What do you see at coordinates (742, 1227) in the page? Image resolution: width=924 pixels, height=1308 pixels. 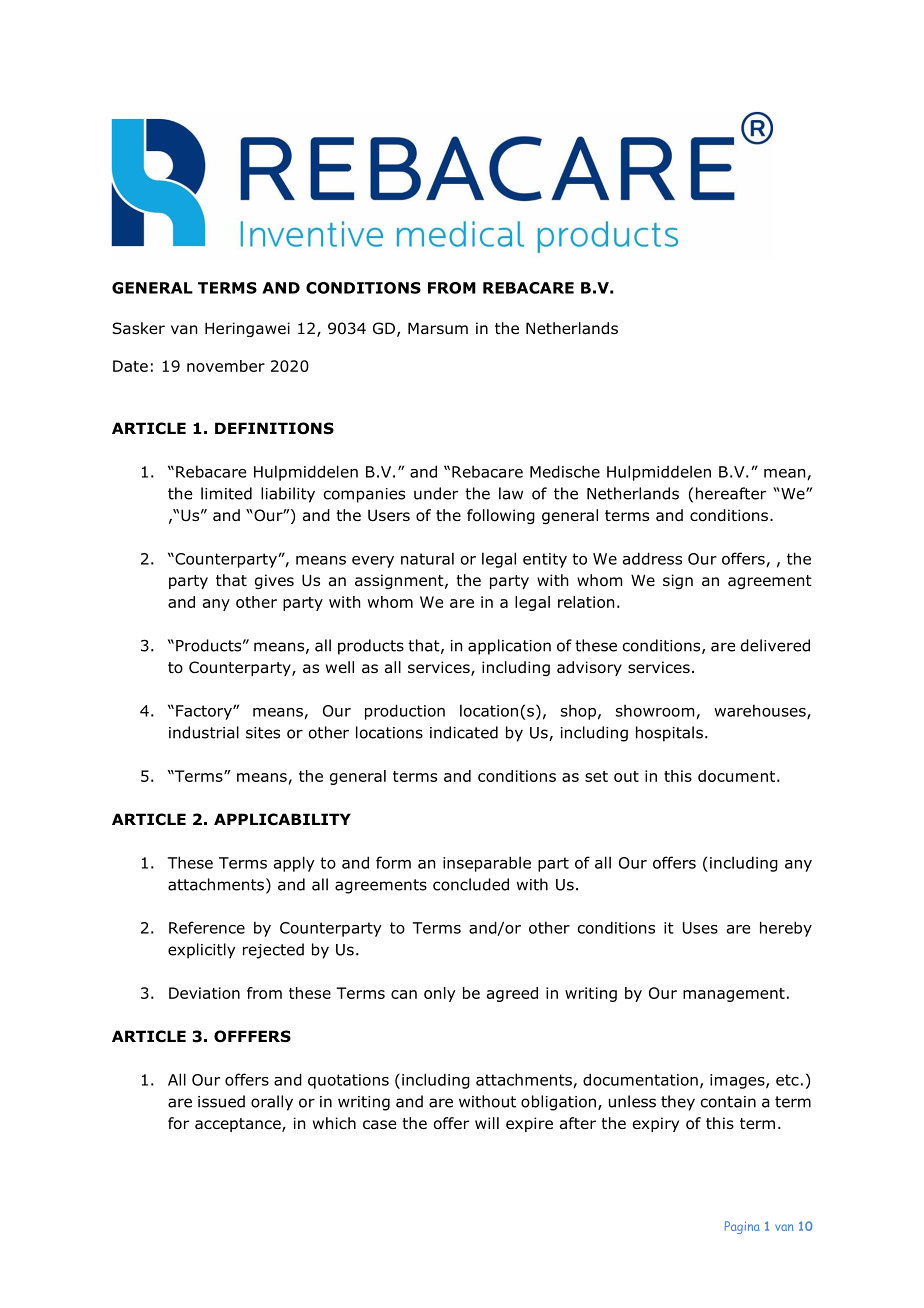 I see `Pagina` at bounding box center [742, 1227].
